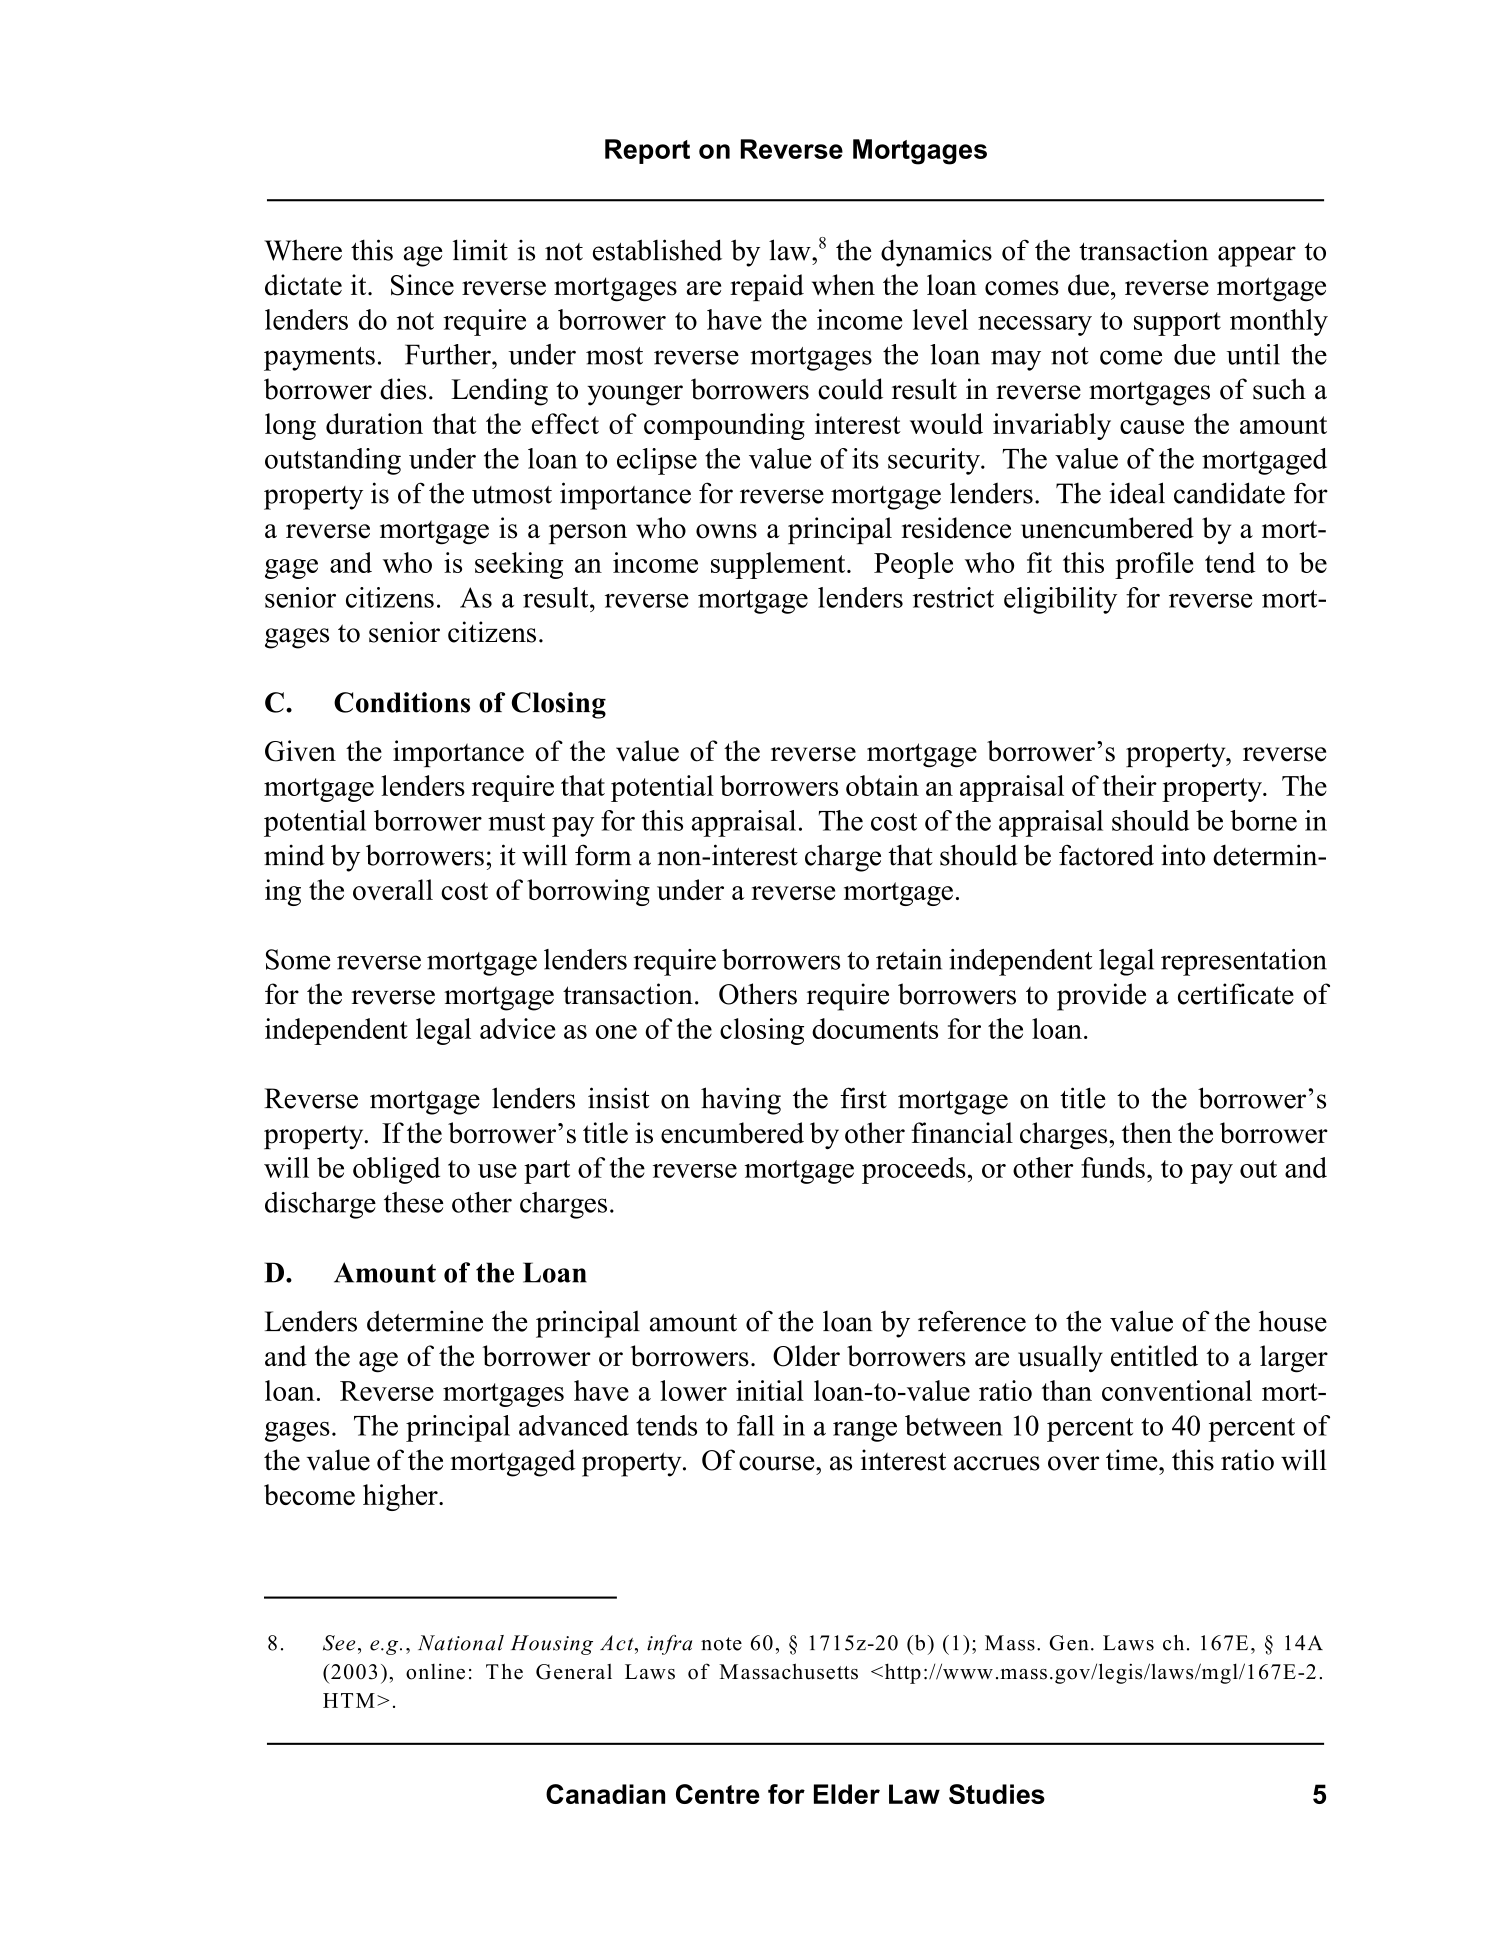 The height and width of the image is (1942, 1501). Describe the element at coordinates (1113, 1167) in the image. I see `funds` at that location.
